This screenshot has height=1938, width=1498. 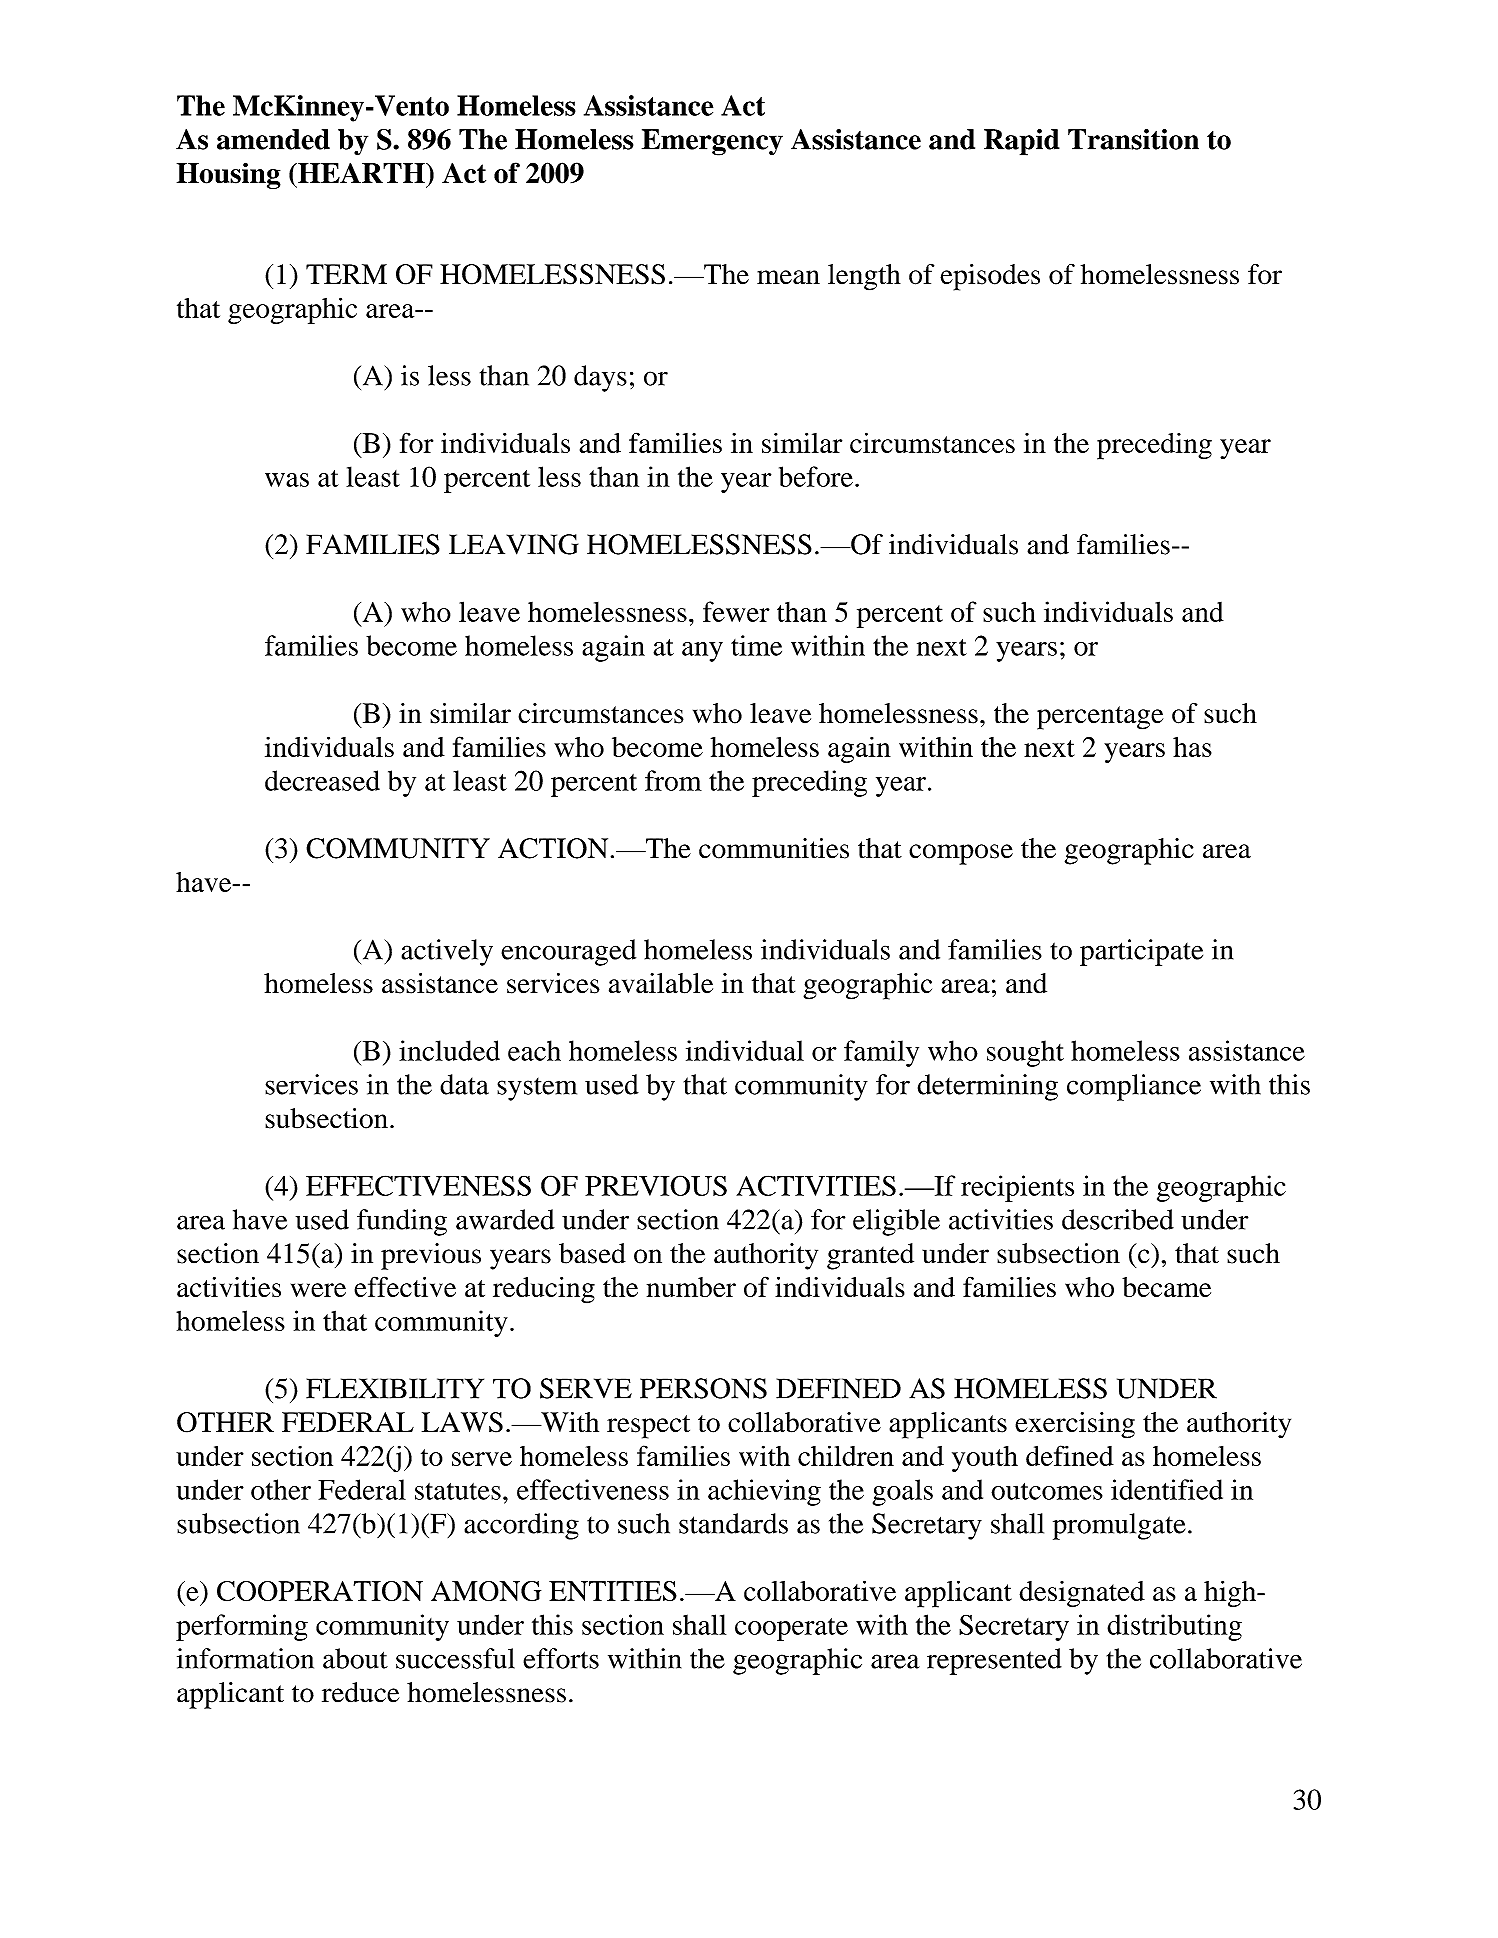 I want to click on Rapid, so click(x=1022, y=142).
